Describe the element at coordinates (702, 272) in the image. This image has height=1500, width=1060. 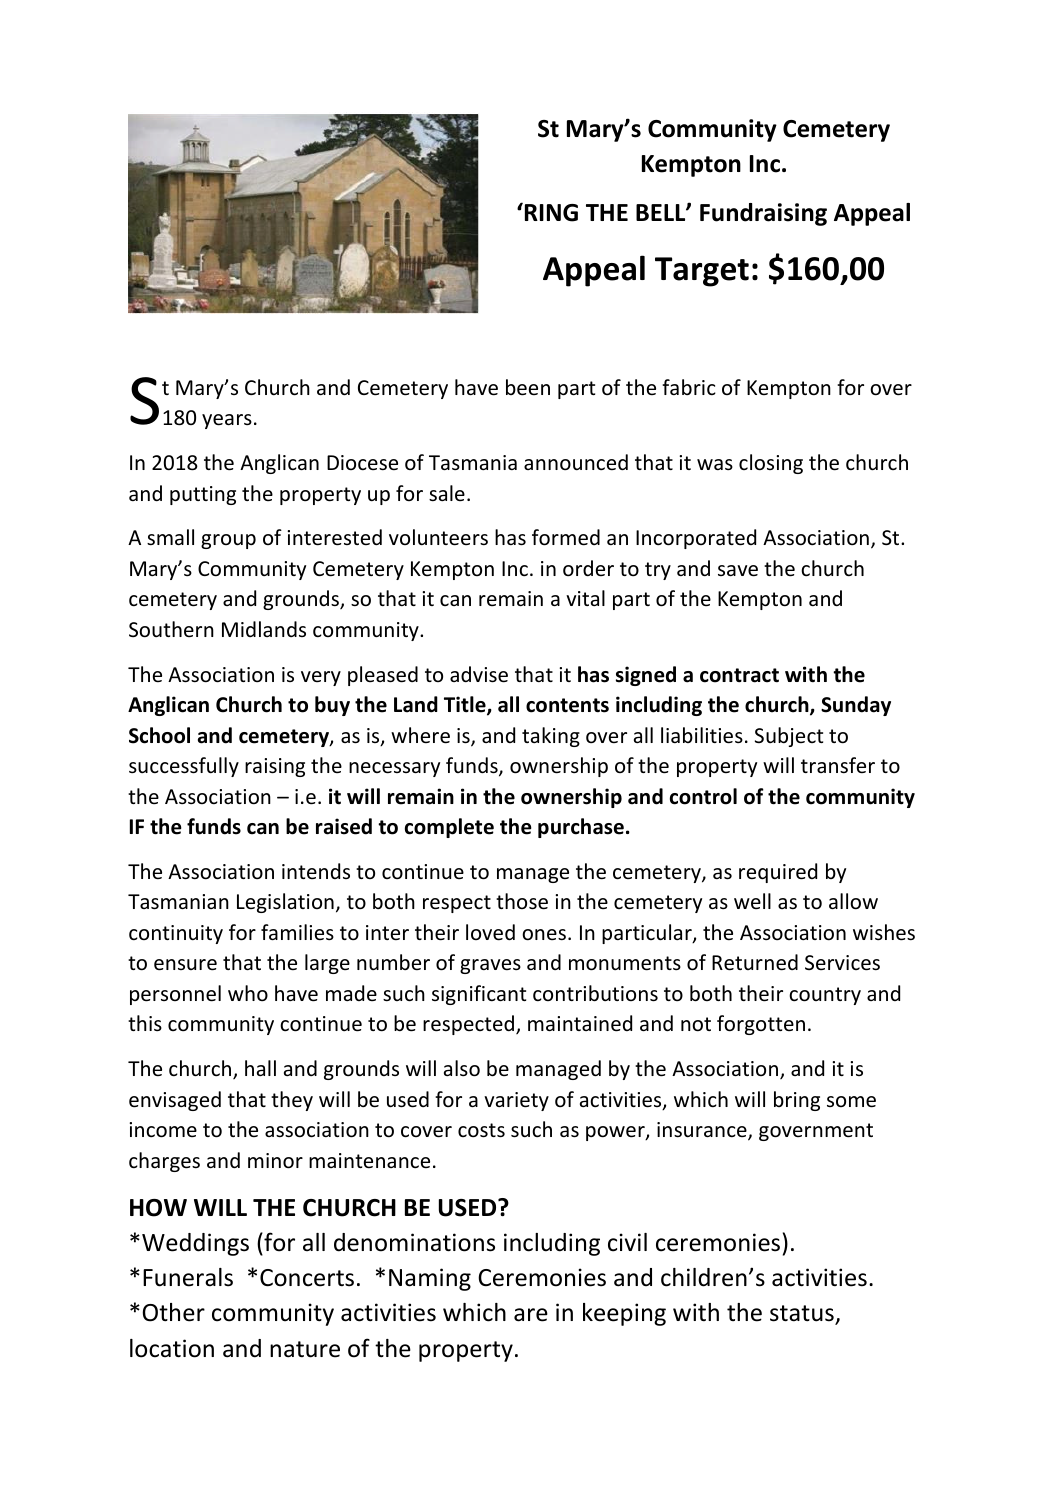
I see `Target` at that location.
